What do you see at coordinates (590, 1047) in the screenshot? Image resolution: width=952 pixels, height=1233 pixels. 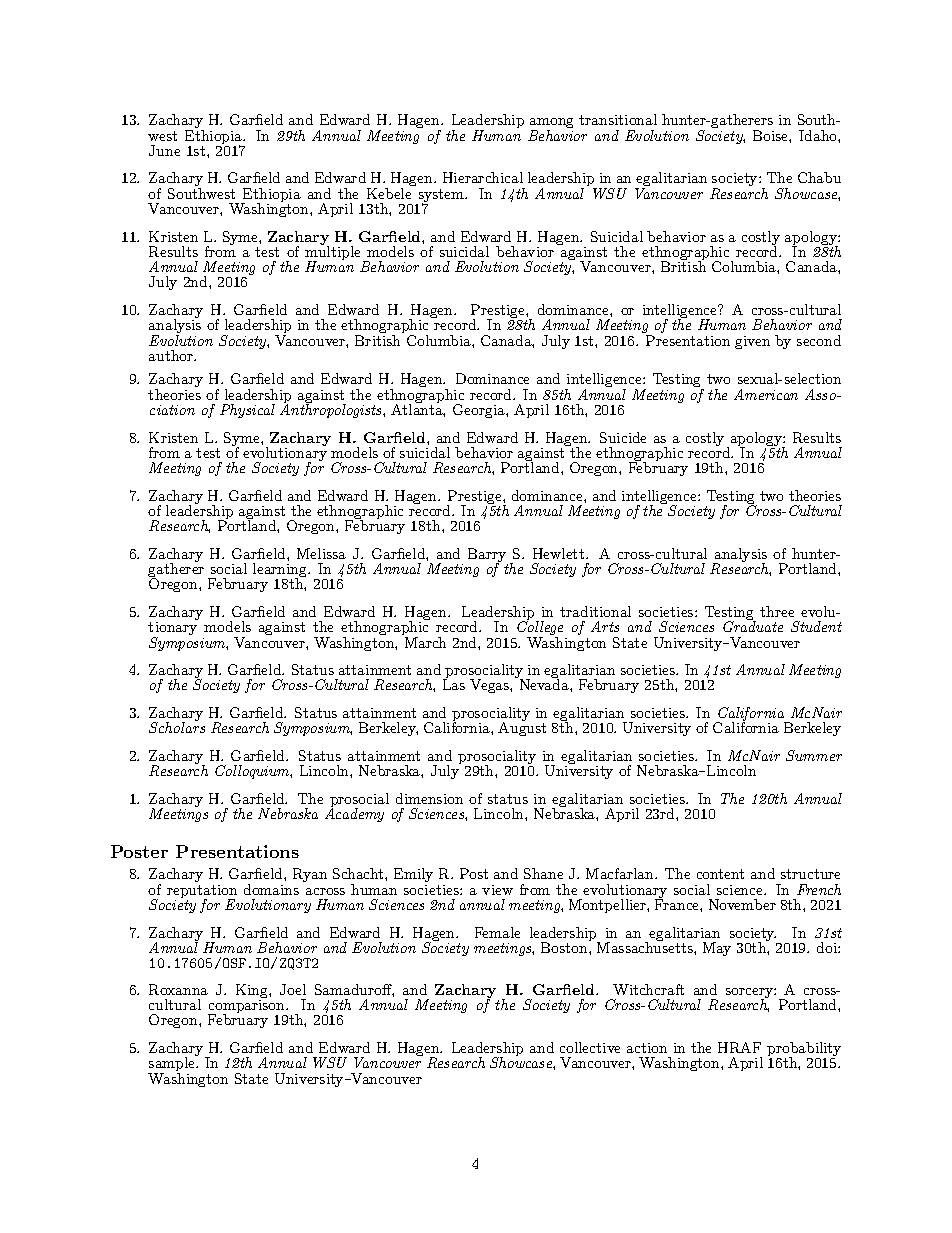 I see `collective` at bounding box center [590, 1047].
